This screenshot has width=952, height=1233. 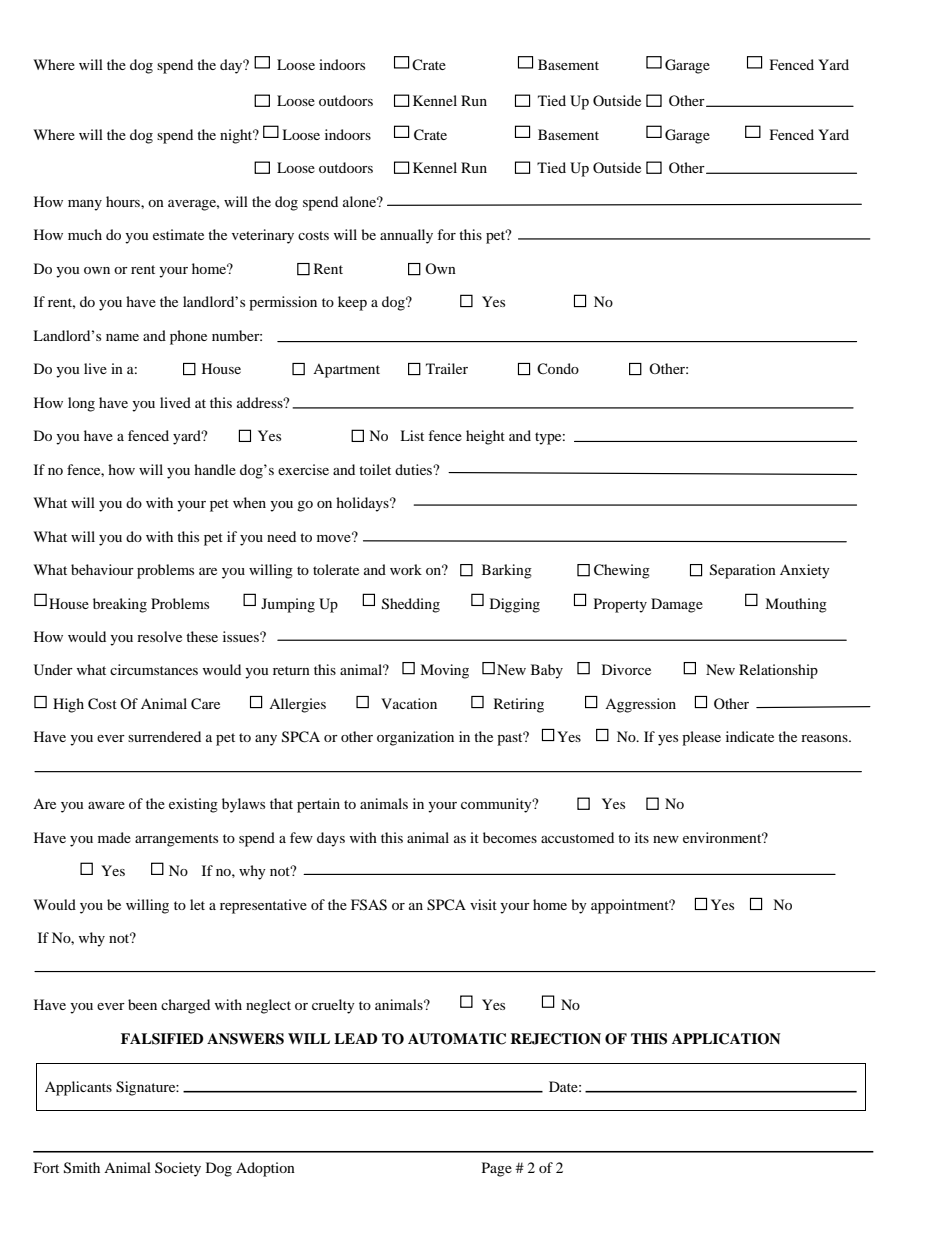 I want to click on arrangements, so click(x=176, y=840).
